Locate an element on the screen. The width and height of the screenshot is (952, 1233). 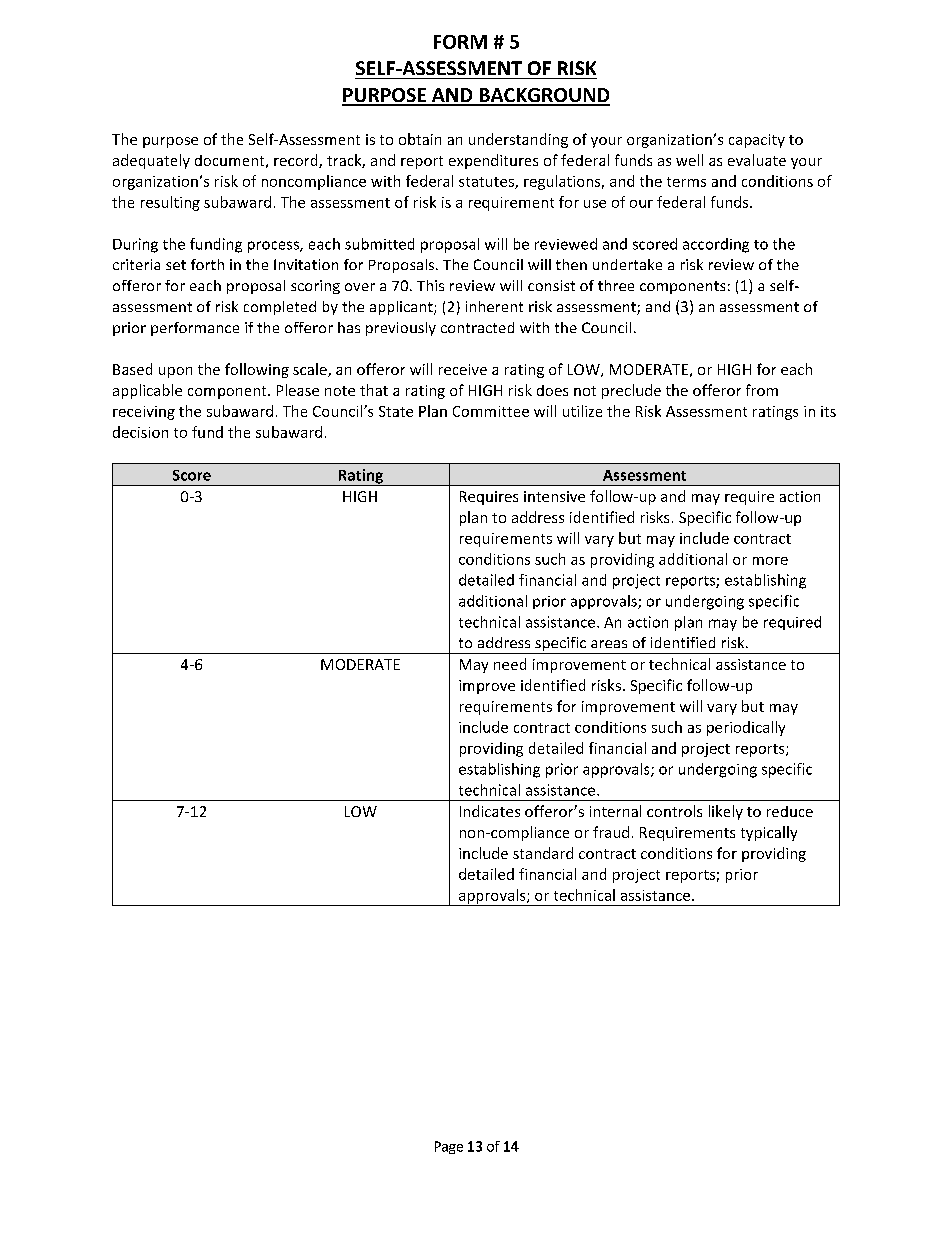
typically is located at coordinates (769, 833).
